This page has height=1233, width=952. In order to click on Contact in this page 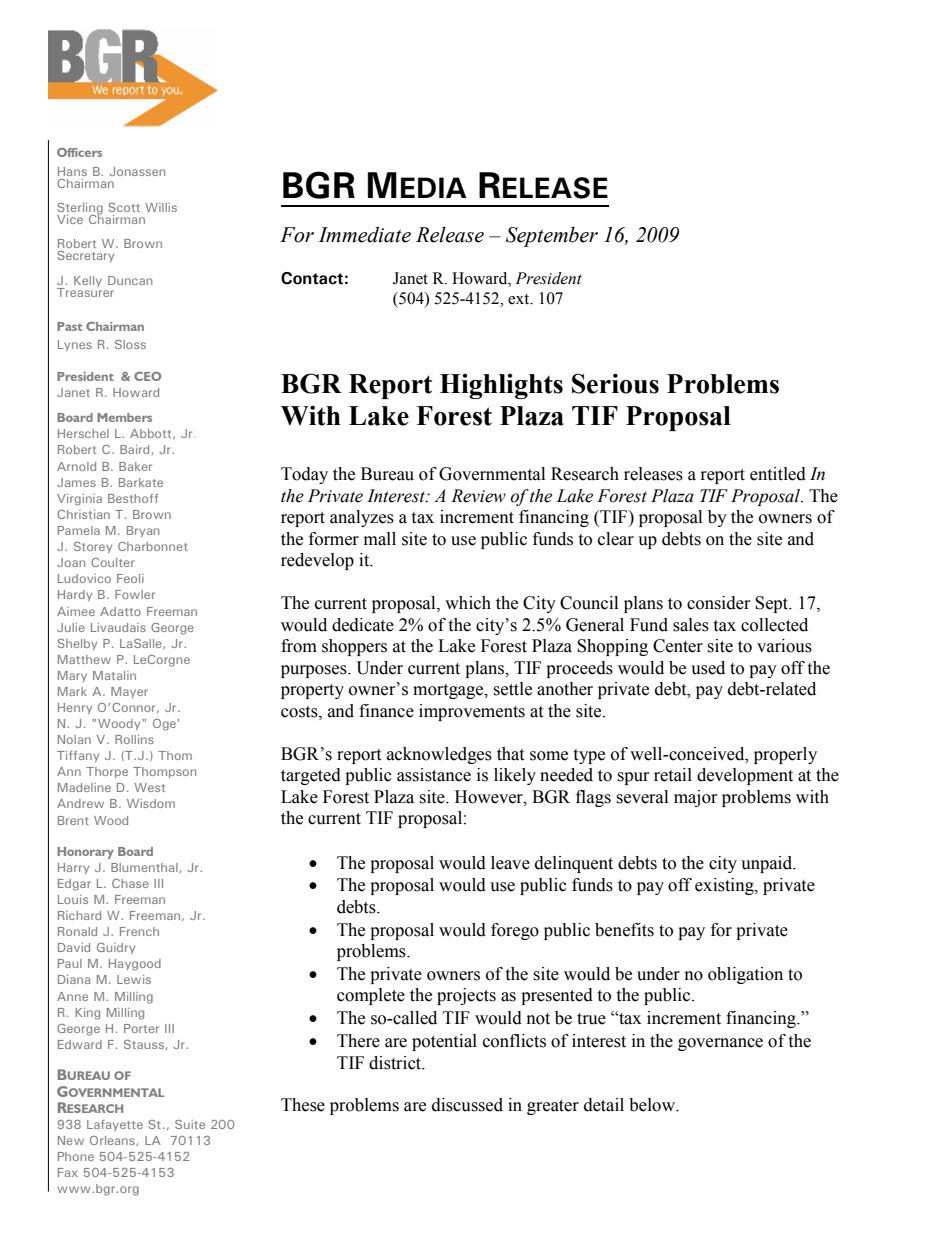, I will do `click(312, 278)`.
